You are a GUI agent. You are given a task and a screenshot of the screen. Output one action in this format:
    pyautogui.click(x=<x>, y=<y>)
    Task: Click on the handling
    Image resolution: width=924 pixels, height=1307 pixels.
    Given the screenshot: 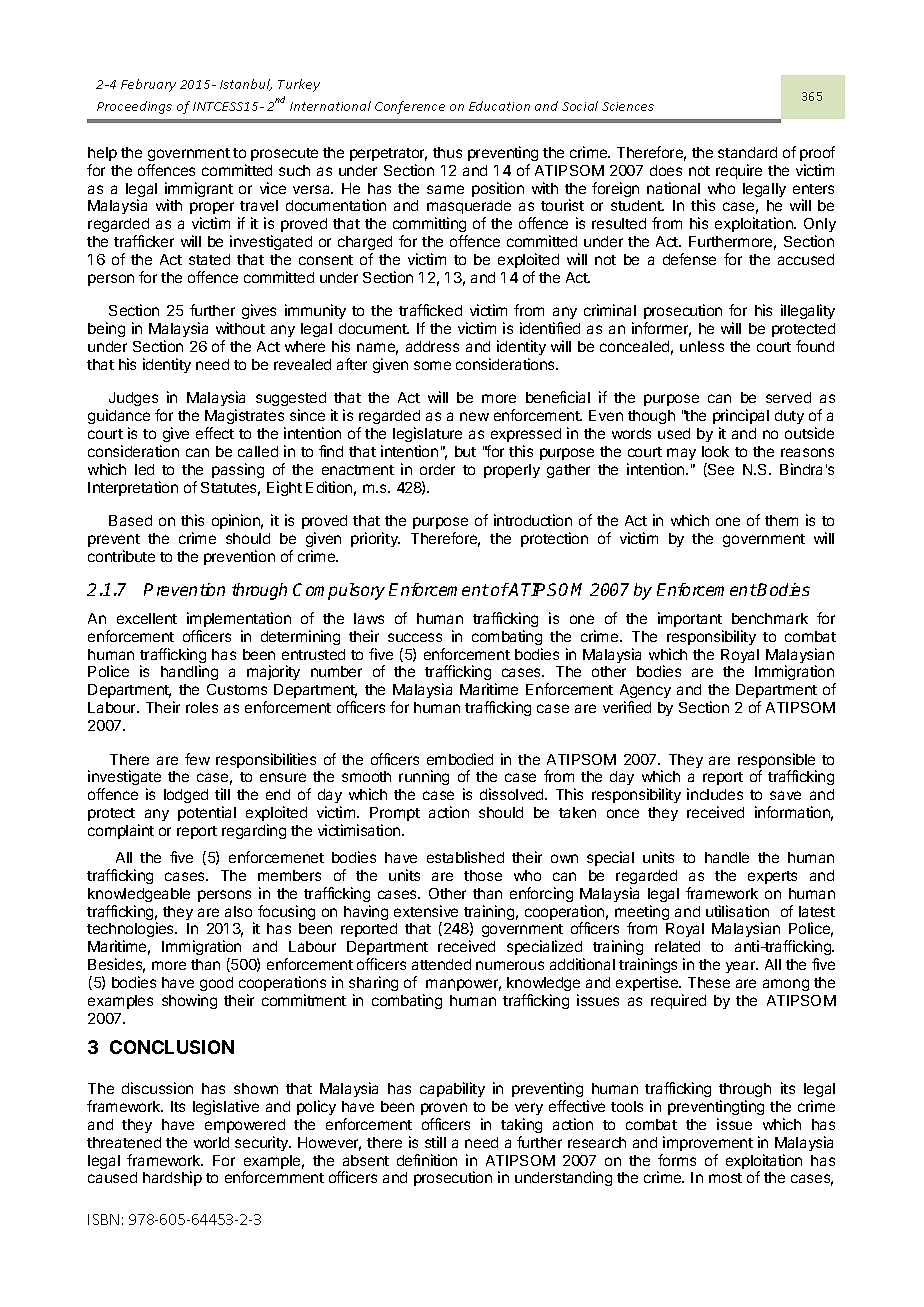 What is the action you would take?
    pyautogui.click(x=189, y=672)
